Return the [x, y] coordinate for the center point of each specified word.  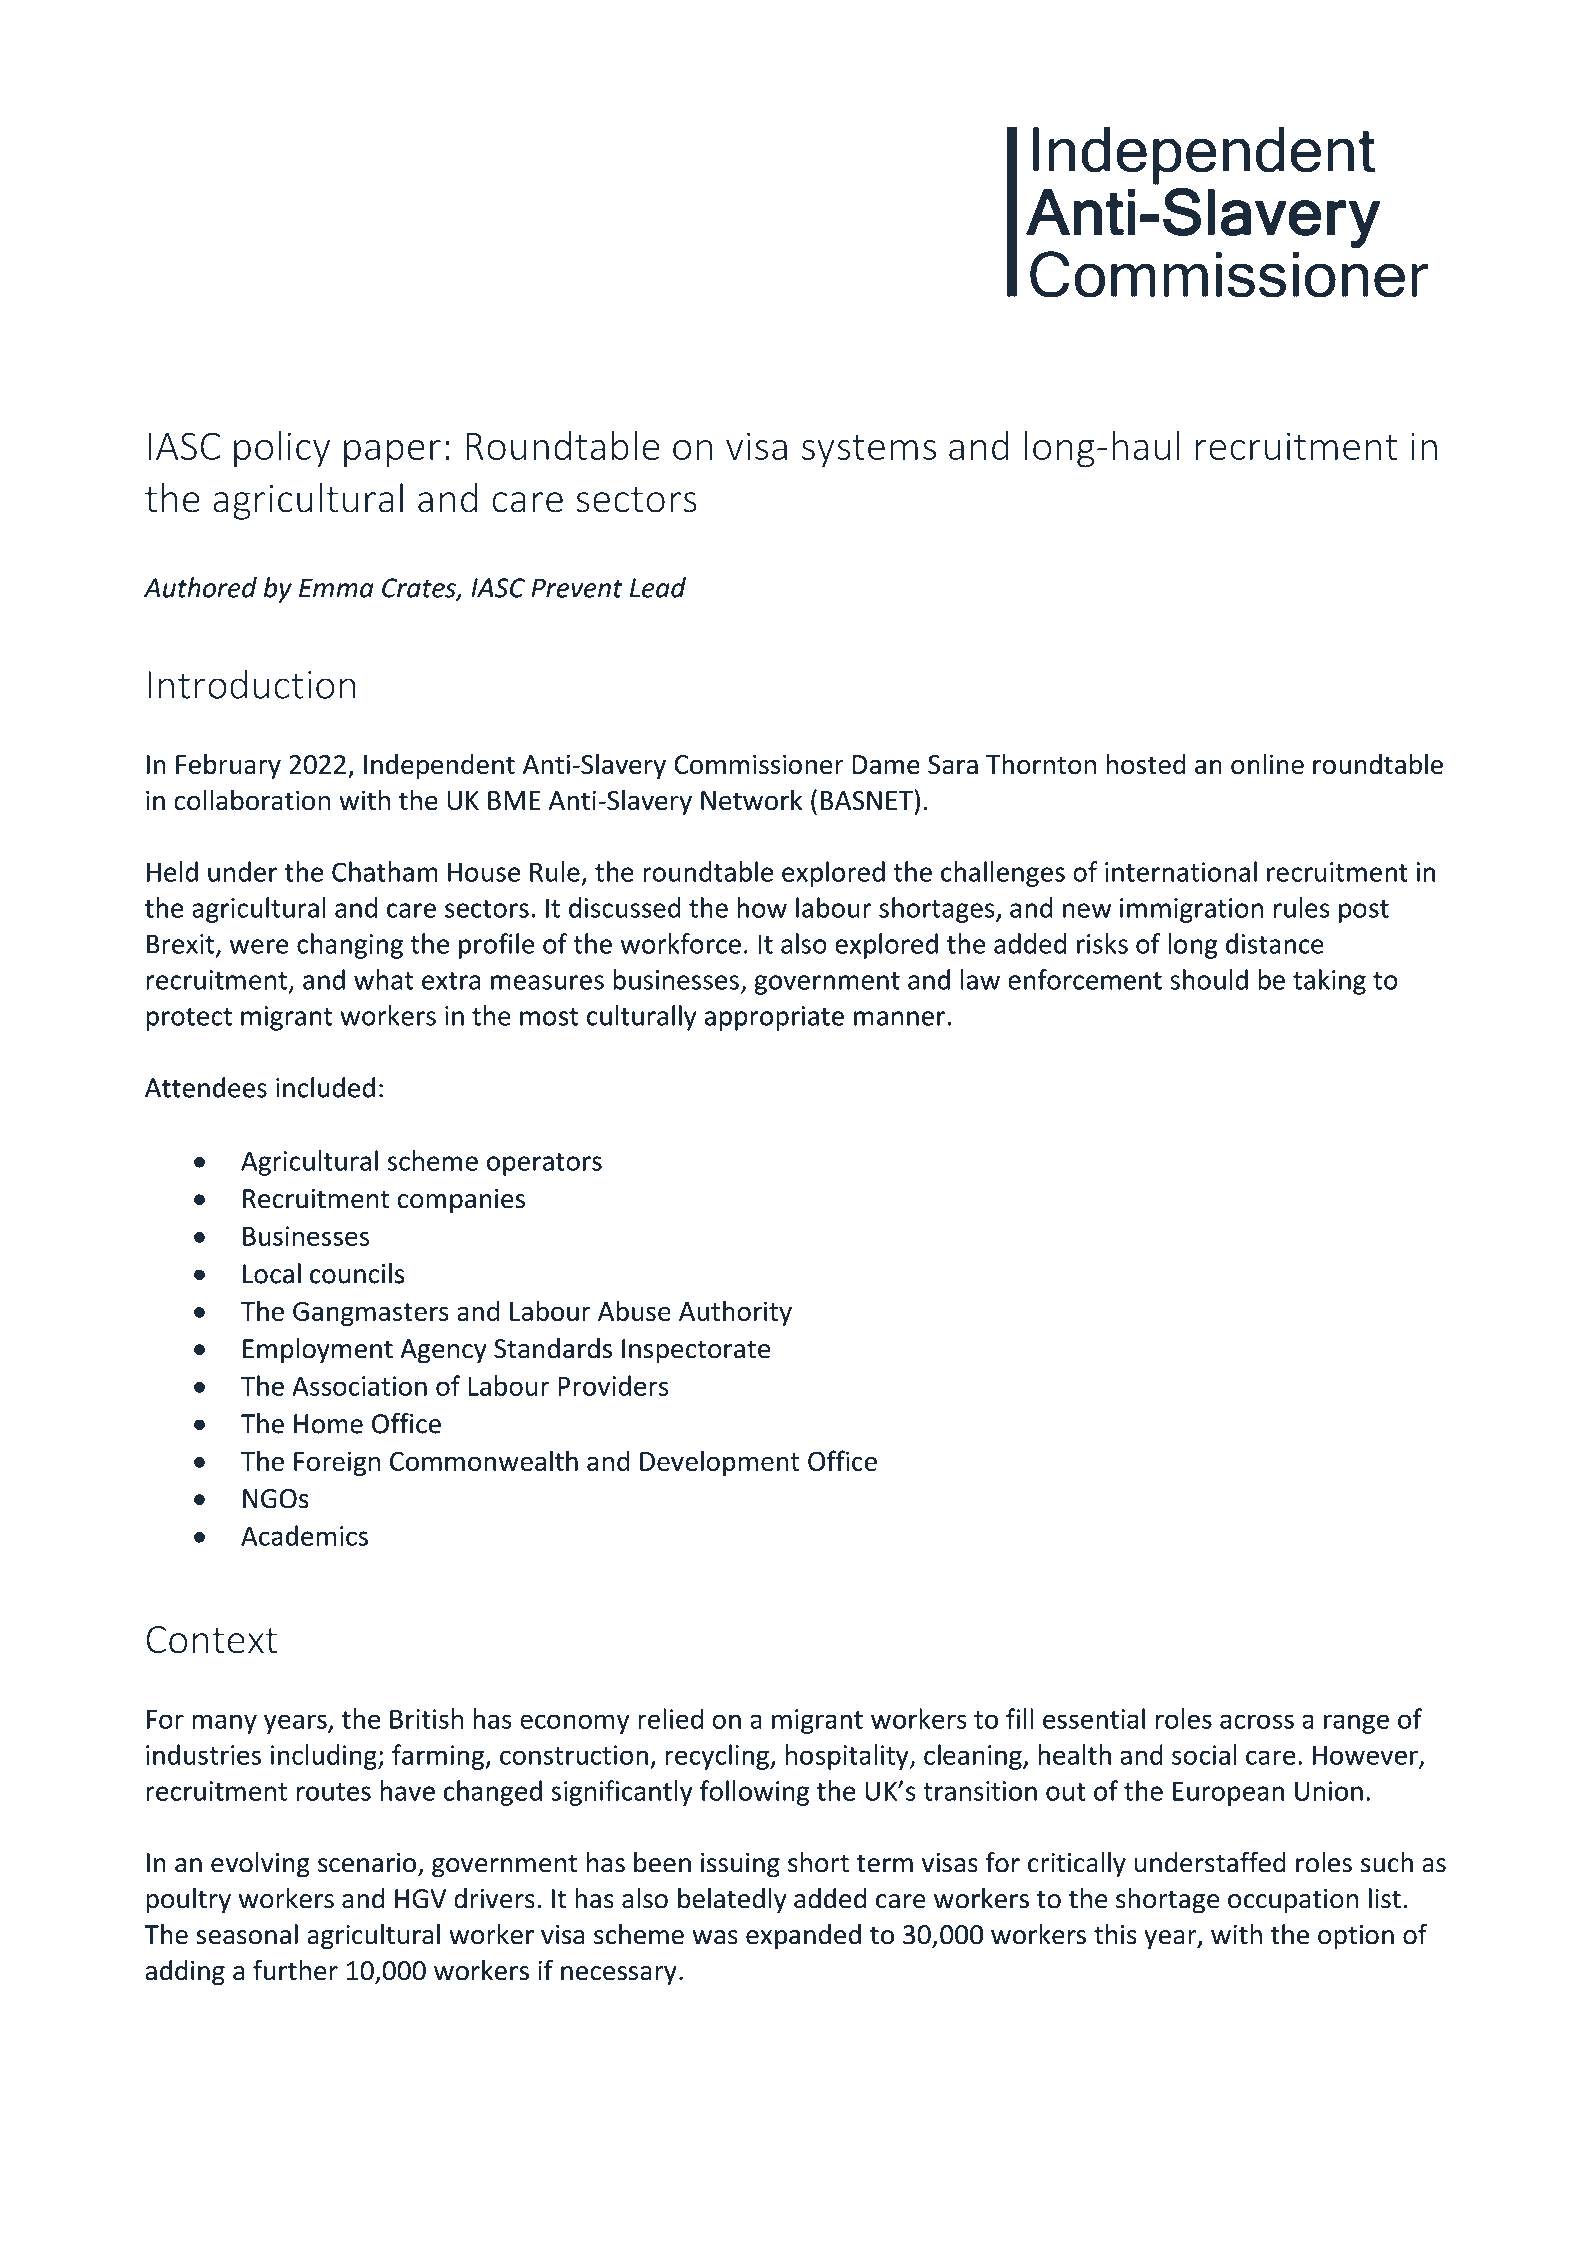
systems [869, 451]
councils [357, 1273]
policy [282, 449]
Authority [735, 1313]
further [295, 1970]
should [1209, 979]
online [1267, 764]
